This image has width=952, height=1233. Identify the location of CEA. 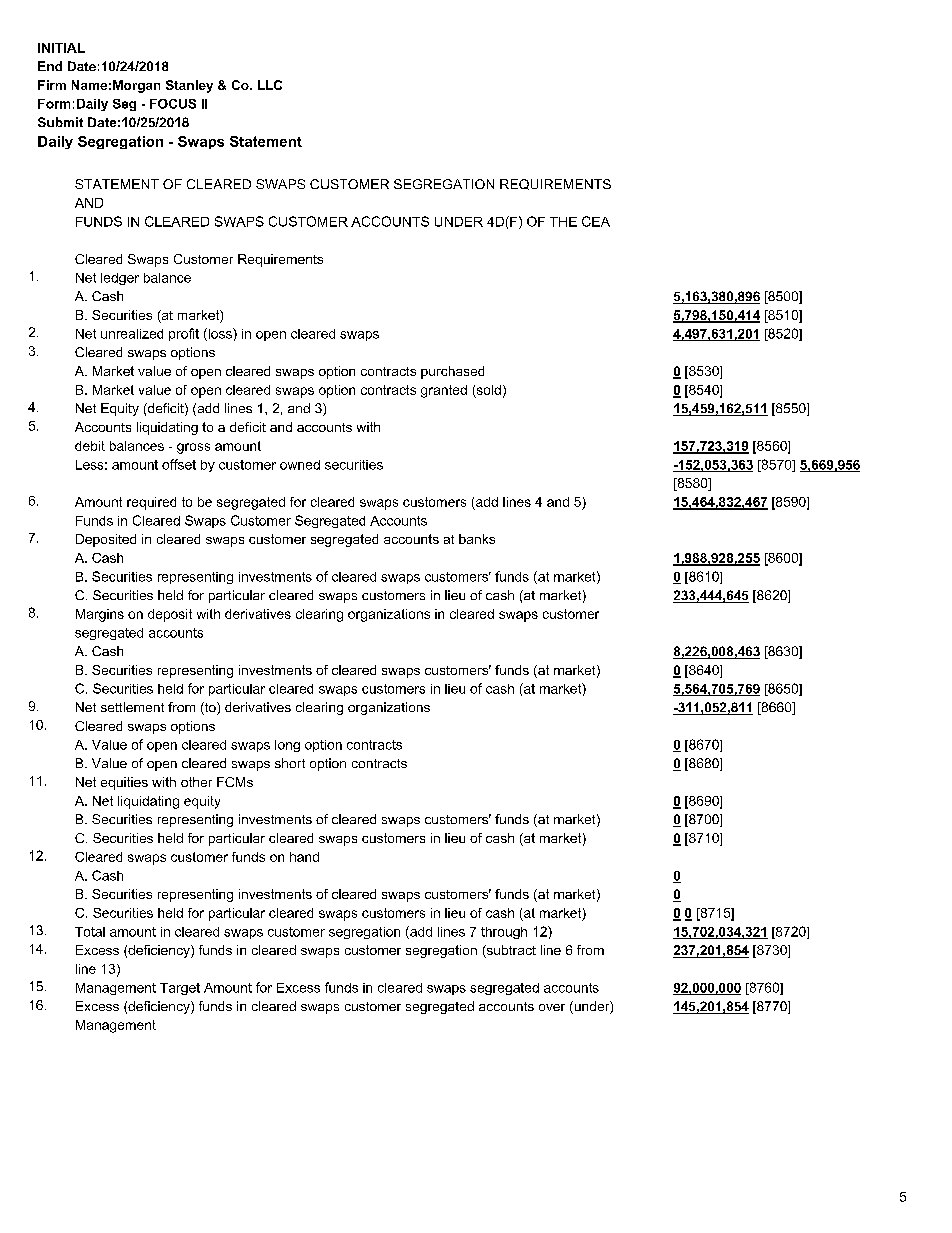
(596, 221).
